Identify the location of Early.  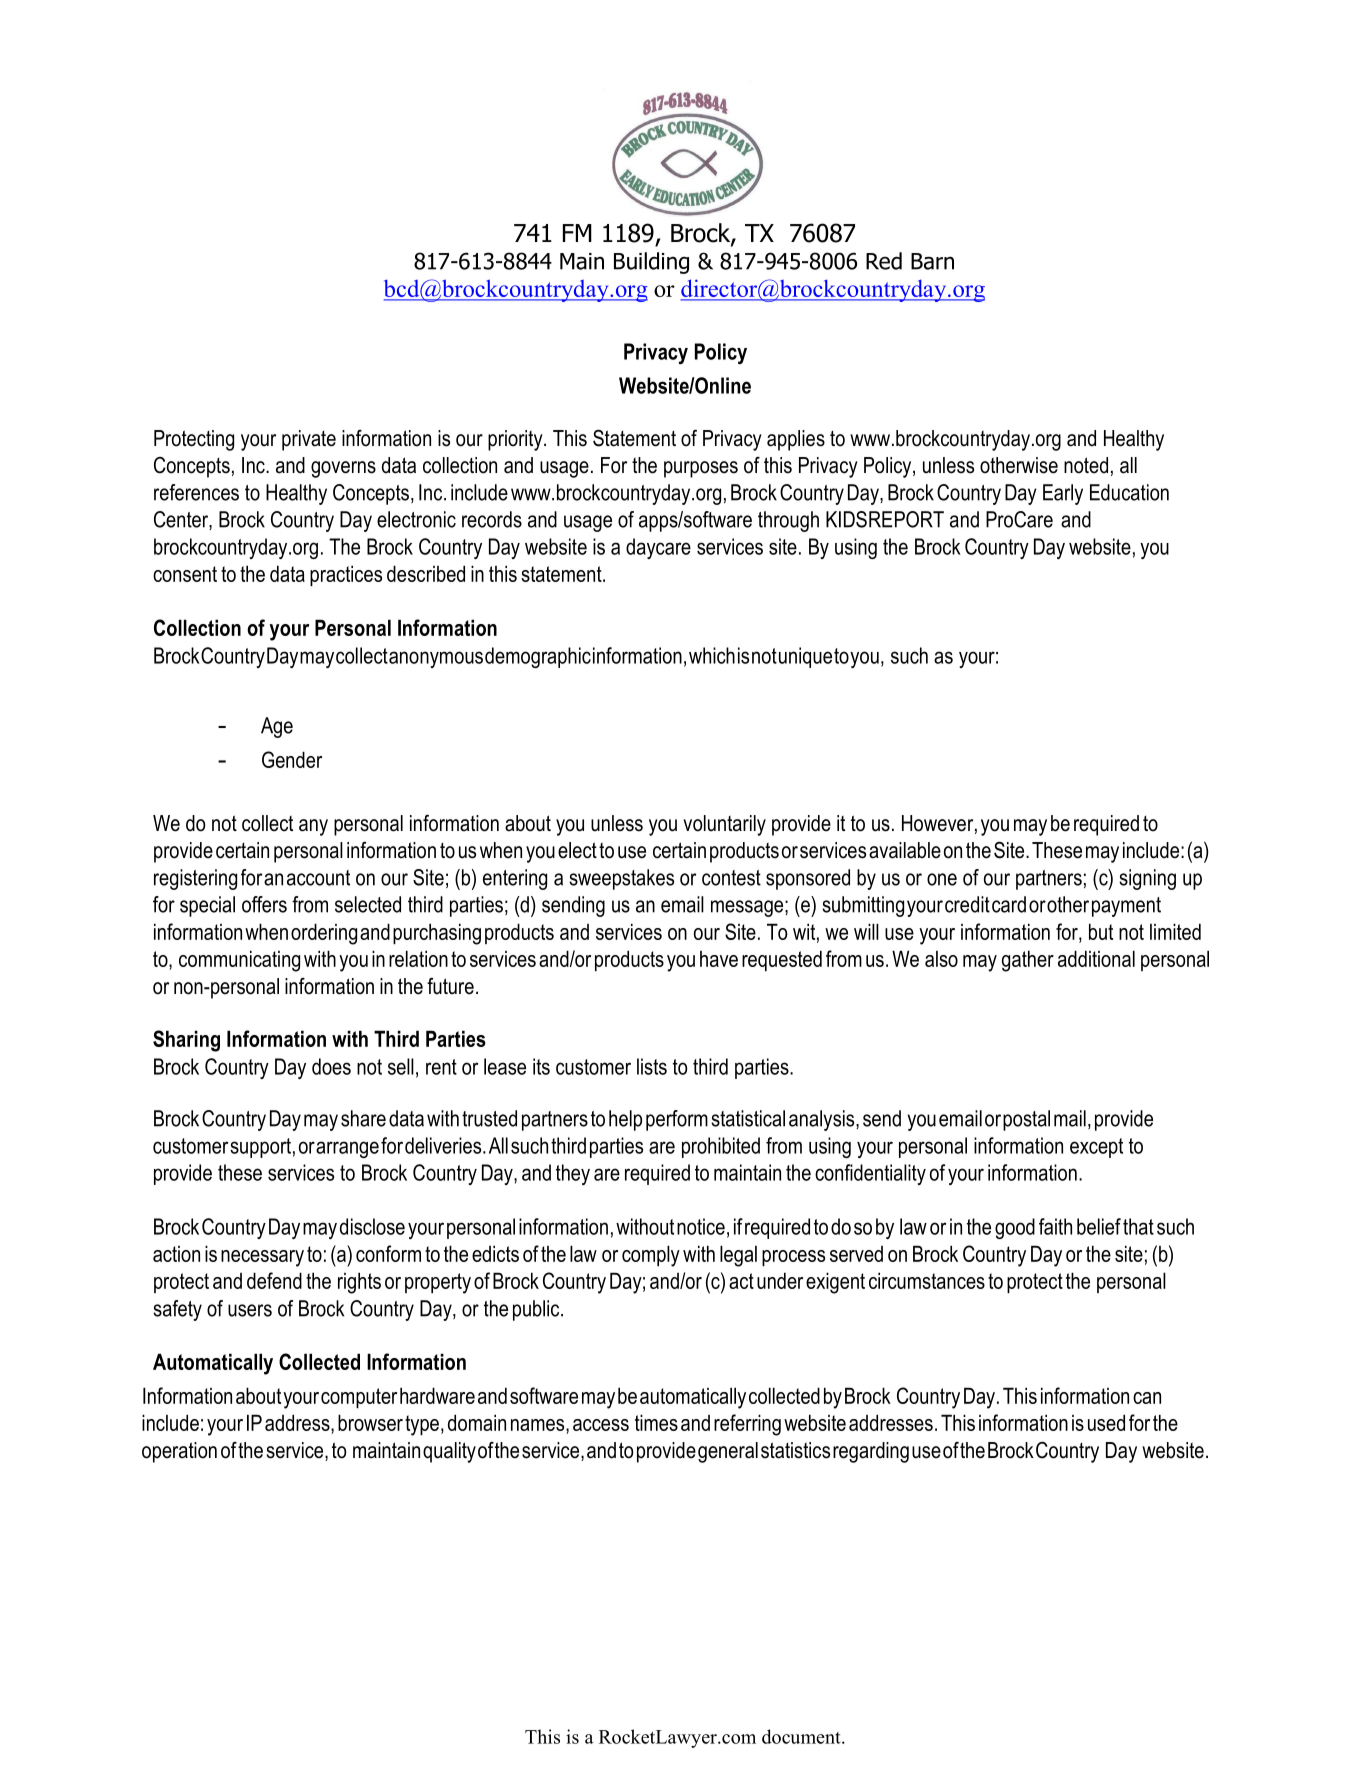
(1063, 494).
